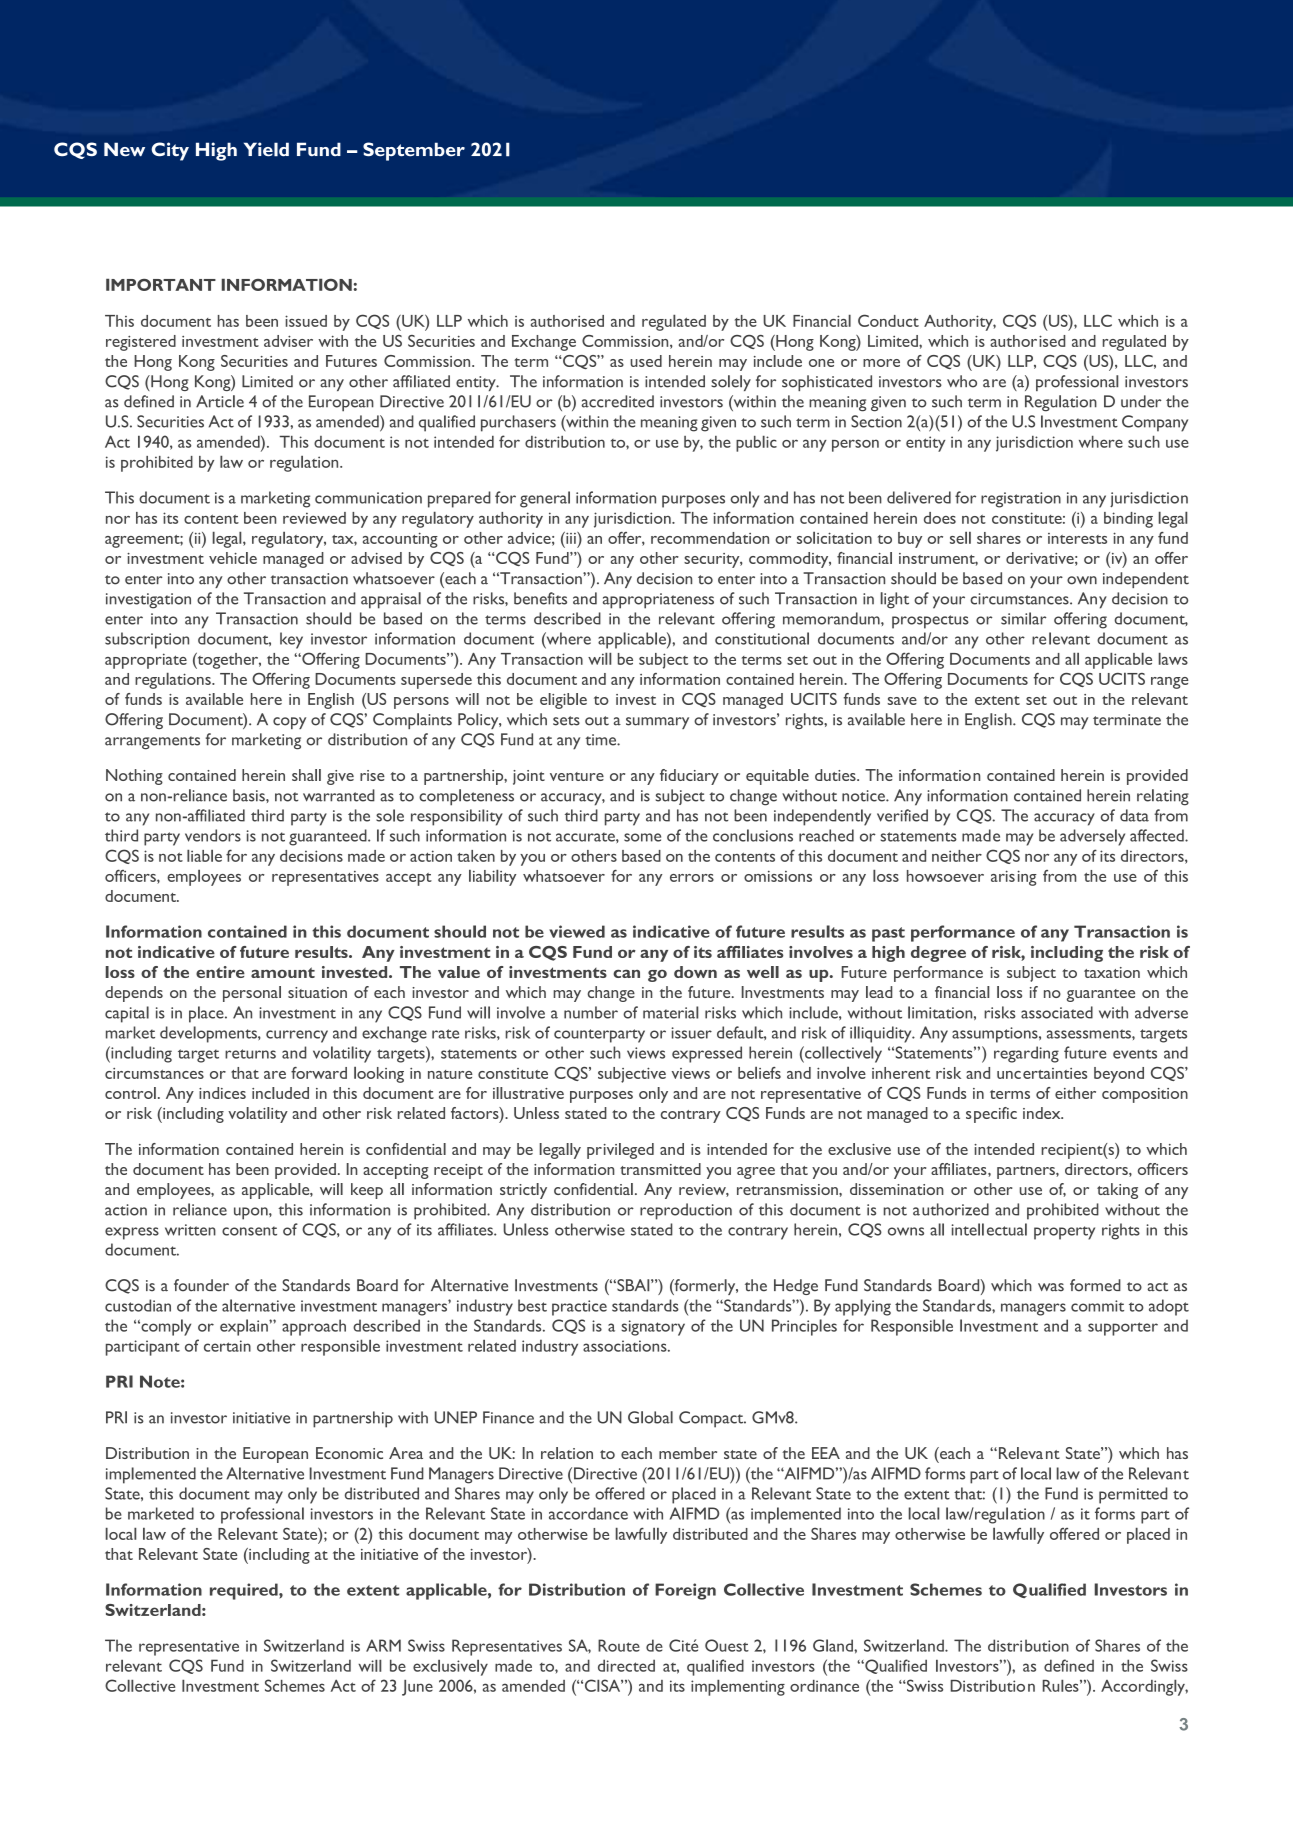 This screenshot has width=1293, height=1828. I want to click on Yield, so click(266, 149).
